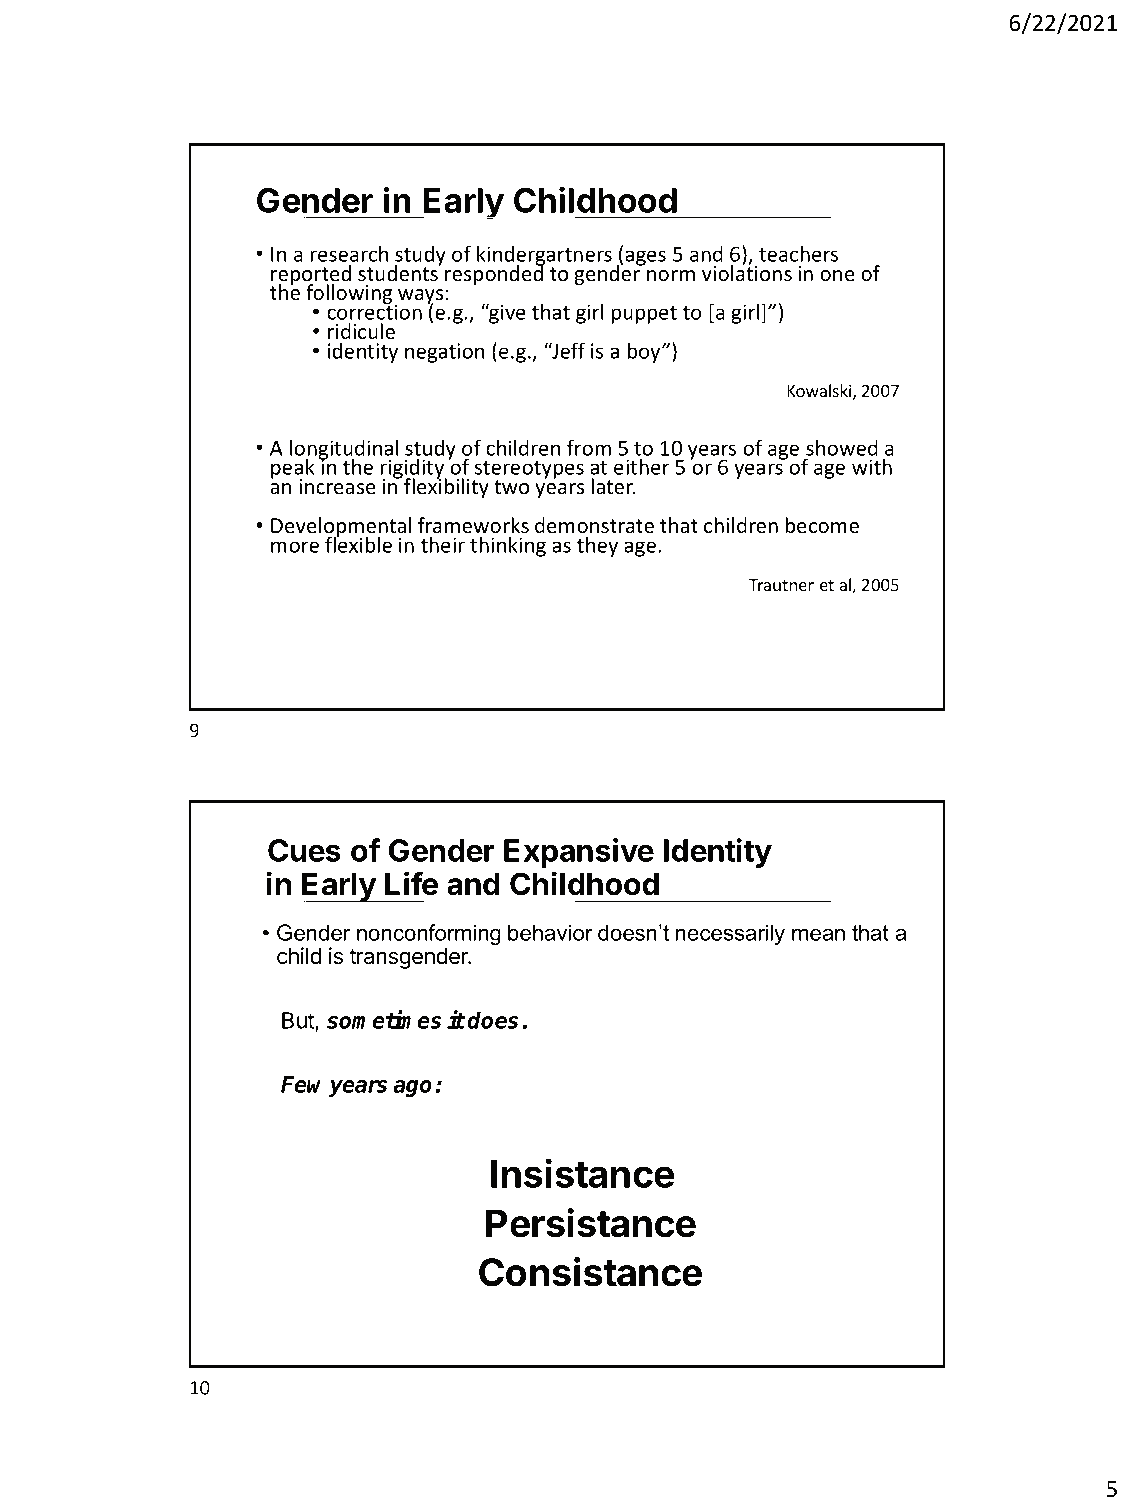 The image size is (1134, 1511). What do you see at coordinates (579, 853) in the page?
I see `Expansive` at bounding box center [579, 853].
